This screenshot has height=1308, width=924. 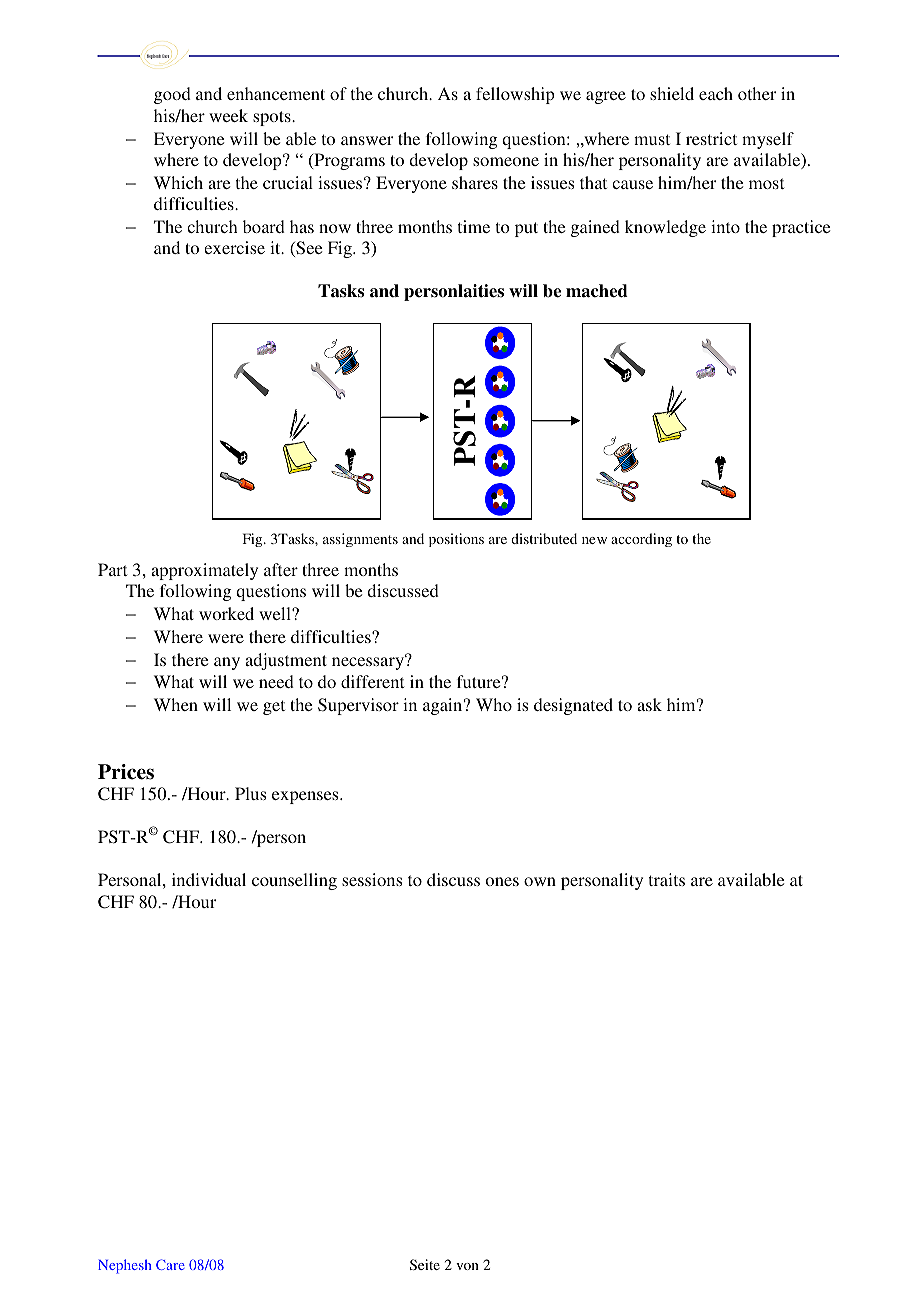 I want to click on according, so click(x=641, y=540).
